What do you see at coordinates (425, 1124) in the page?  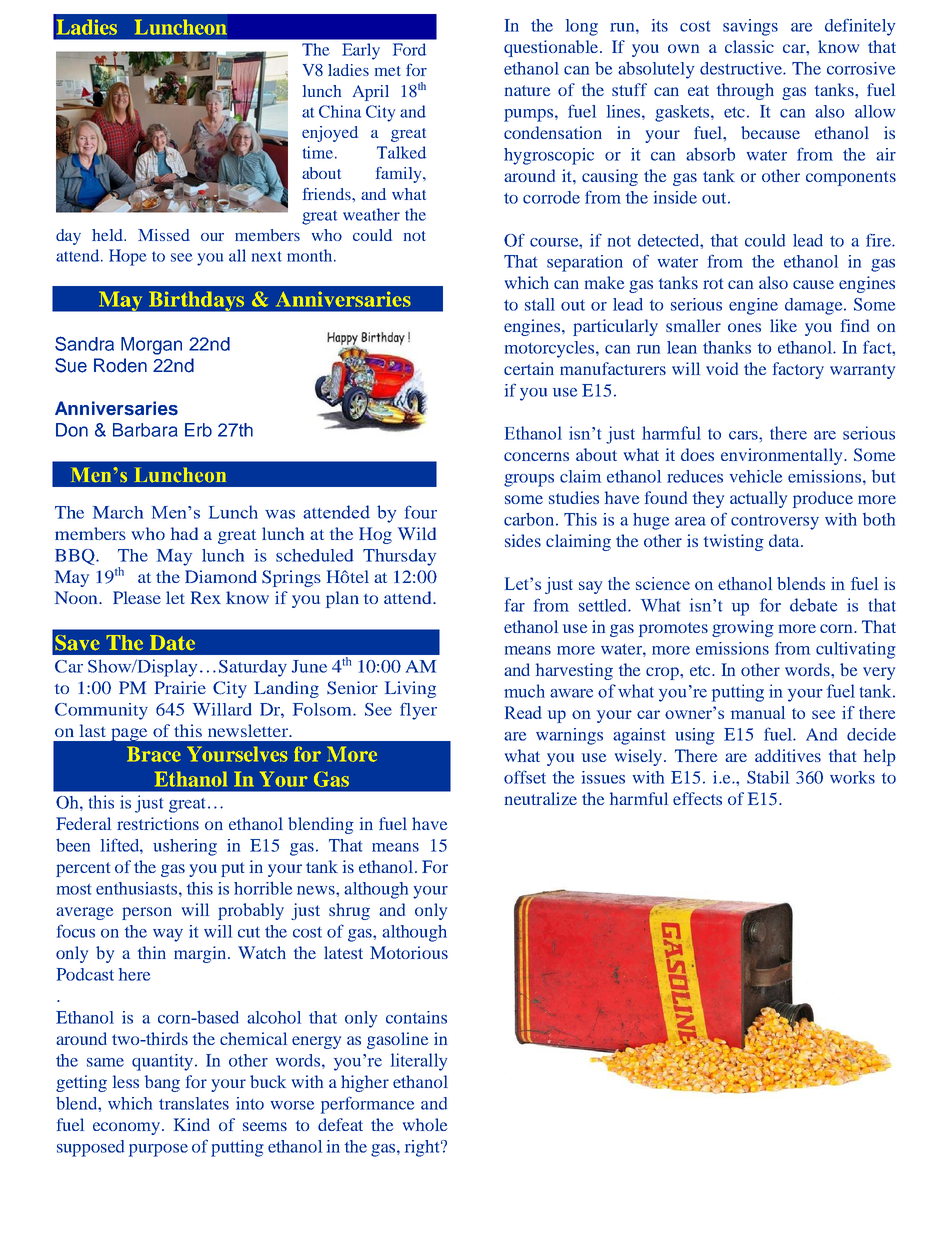 I see `whole` at bounding box center [425, 1124].
